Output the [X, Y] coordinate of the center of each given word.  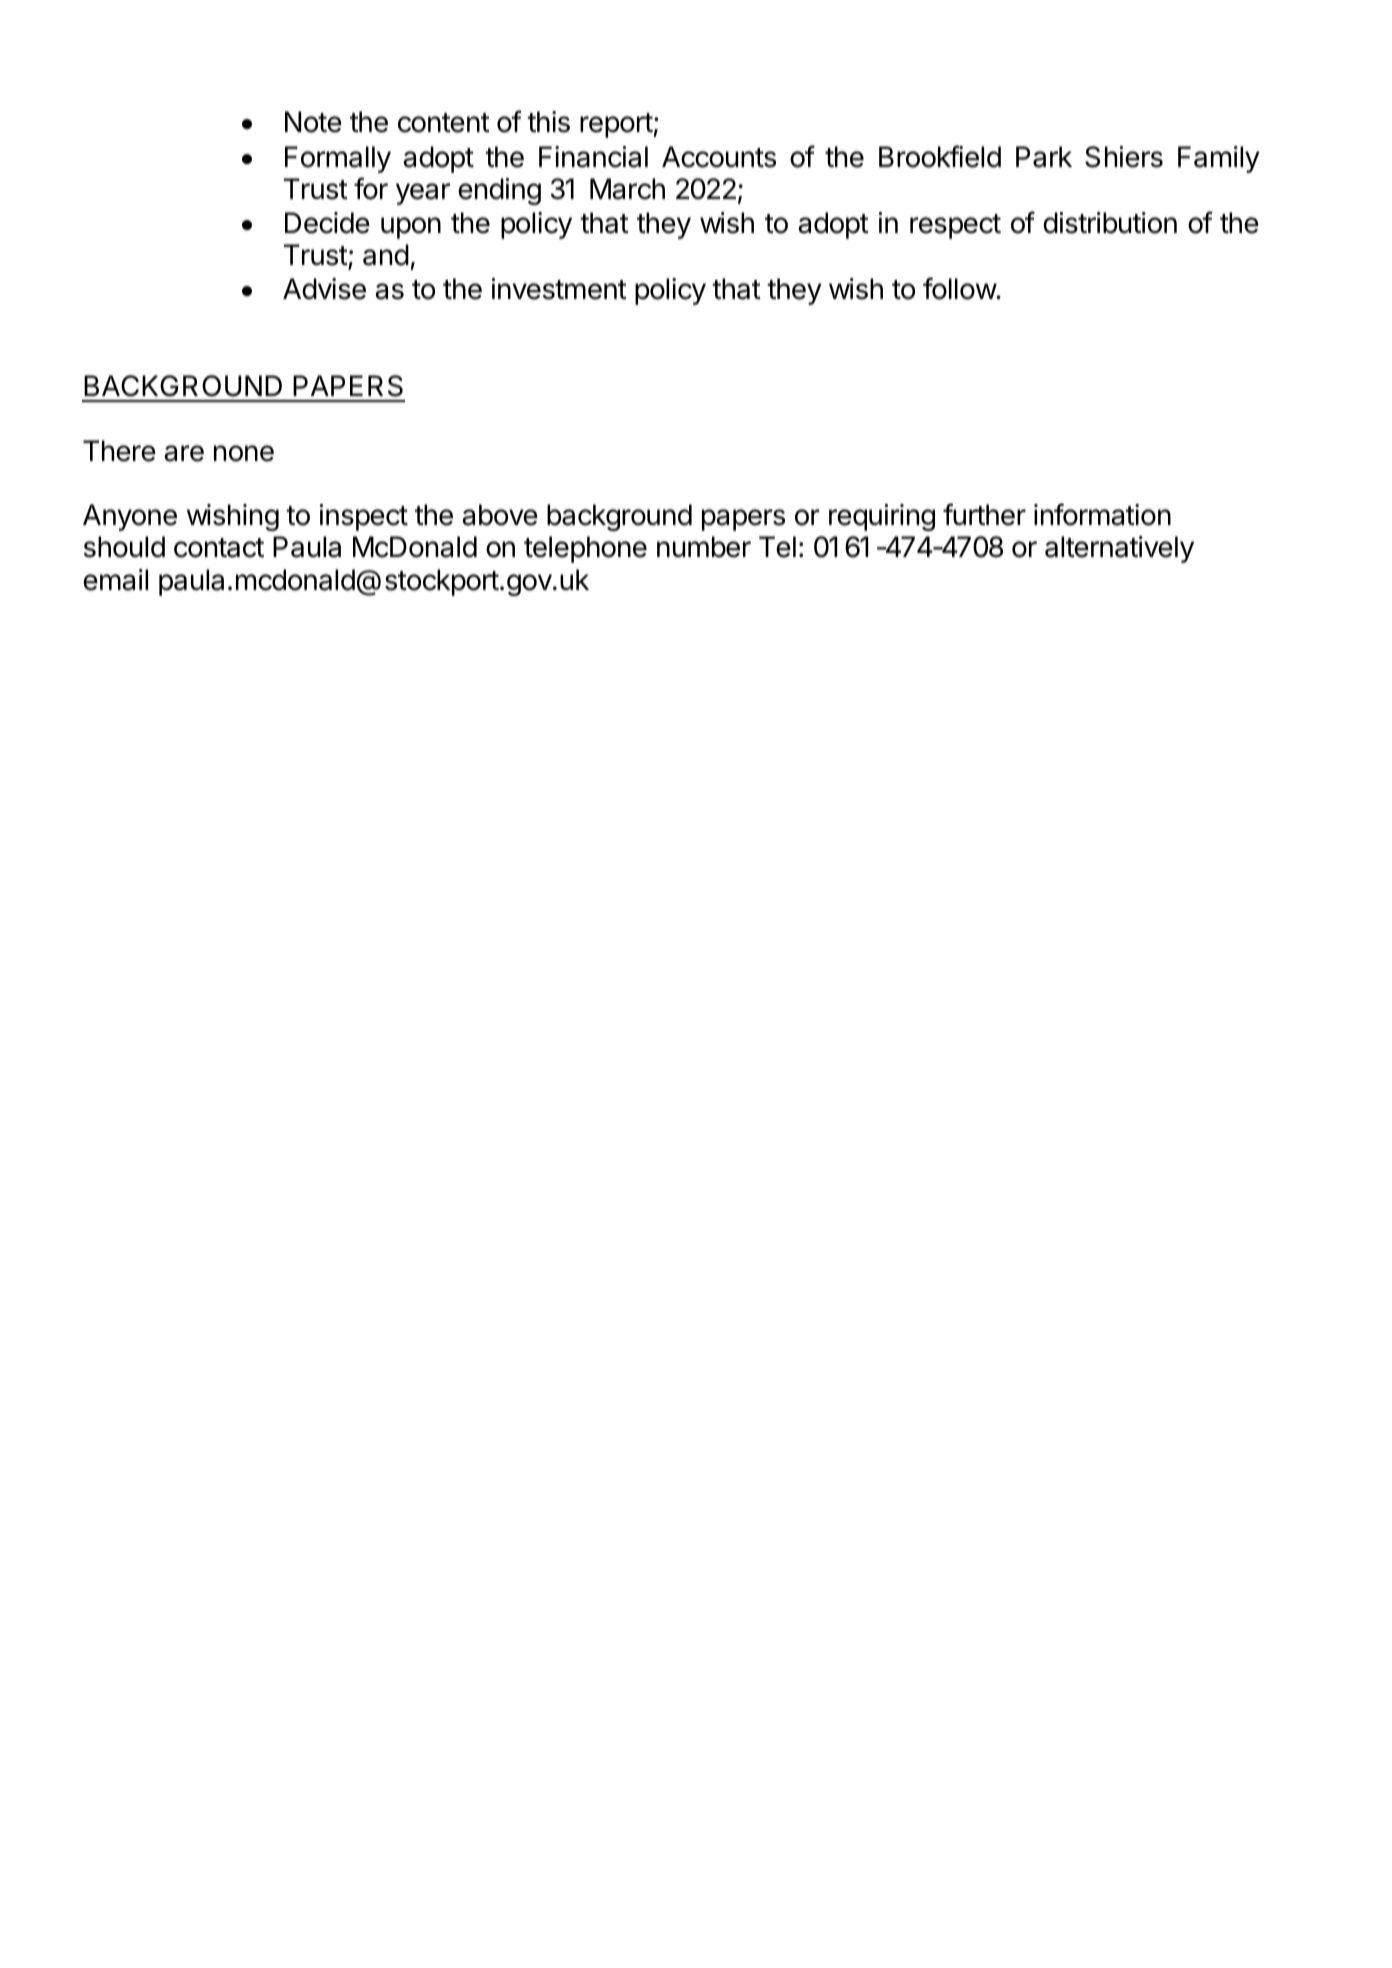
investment [559, 289]
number [704, 547]
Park [1044, 157]
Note [313, 122]
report [616, 125]
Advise [324, 289]
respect [955, 226]
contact [219, 548]
